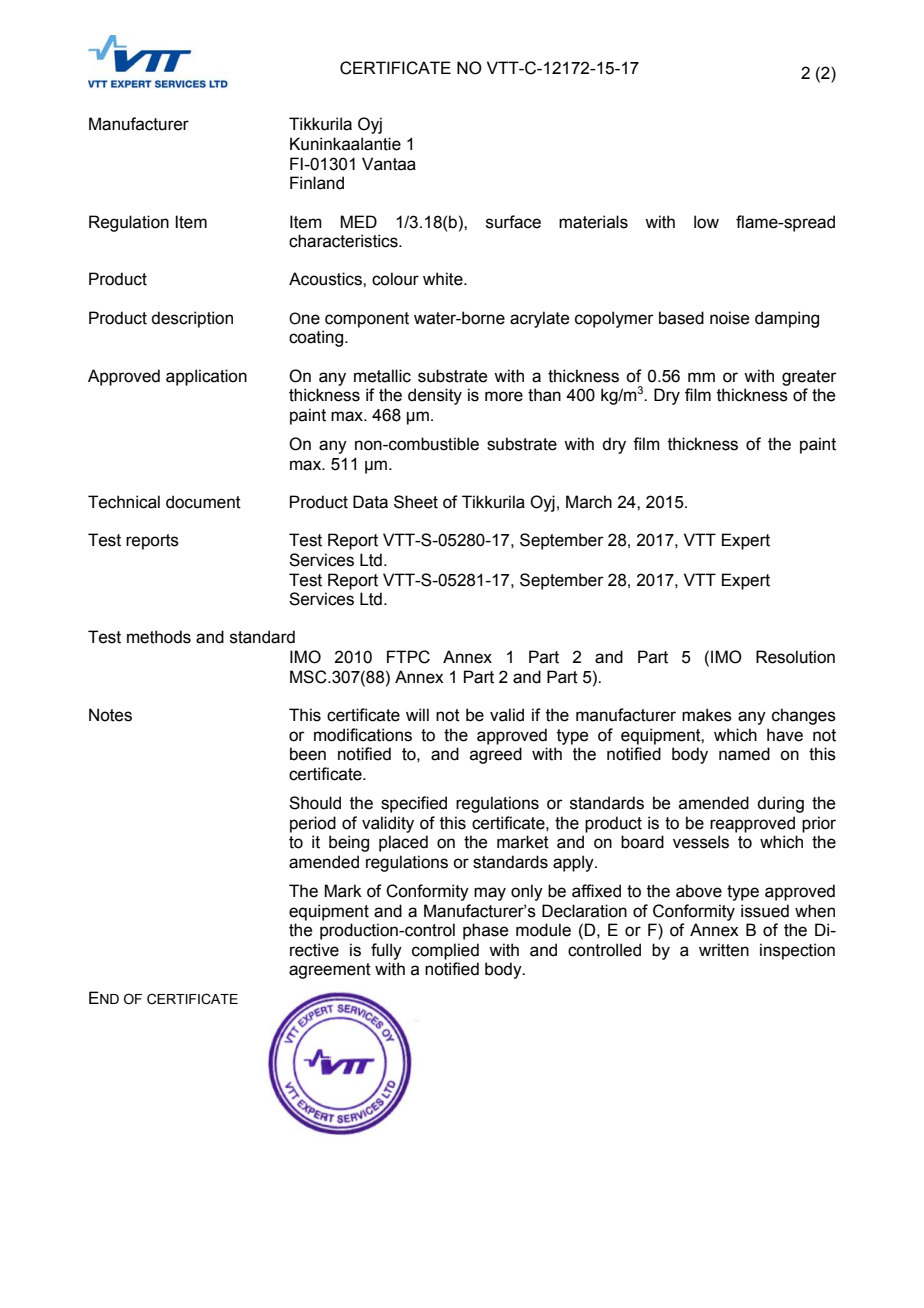 The image size is (924, 1308). I want to click on density, so click(435, 396).
